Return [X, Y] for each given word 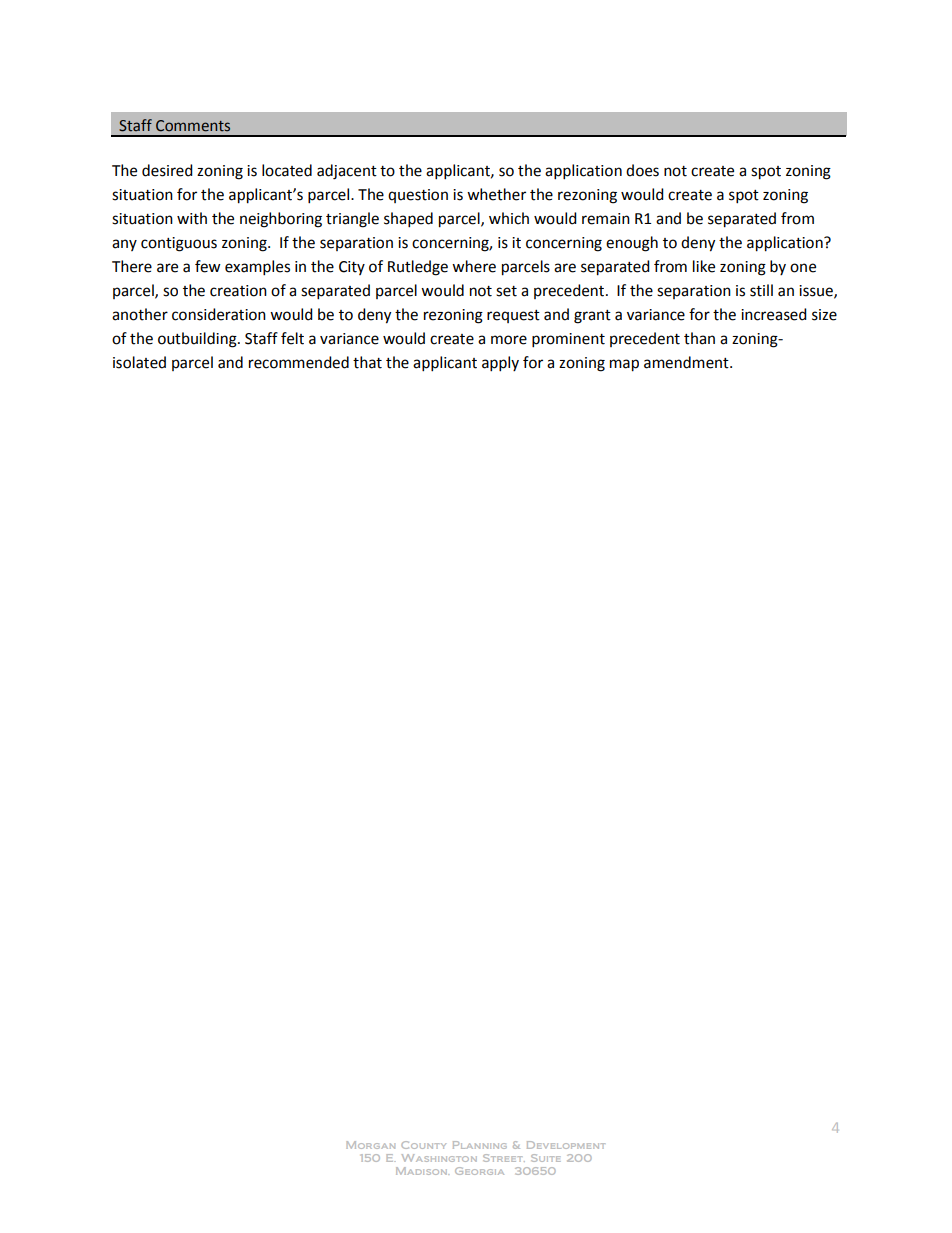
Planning [480, 1145]
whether [496, 194]
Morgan [370, 1145]
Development [566, 1145]
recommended [299, 362]
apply [500, 364]
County [423, 1145]
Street [504, 1158]
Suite [546, 1158]
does [642, 170]
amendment [687, 362]
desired [167, 170]
